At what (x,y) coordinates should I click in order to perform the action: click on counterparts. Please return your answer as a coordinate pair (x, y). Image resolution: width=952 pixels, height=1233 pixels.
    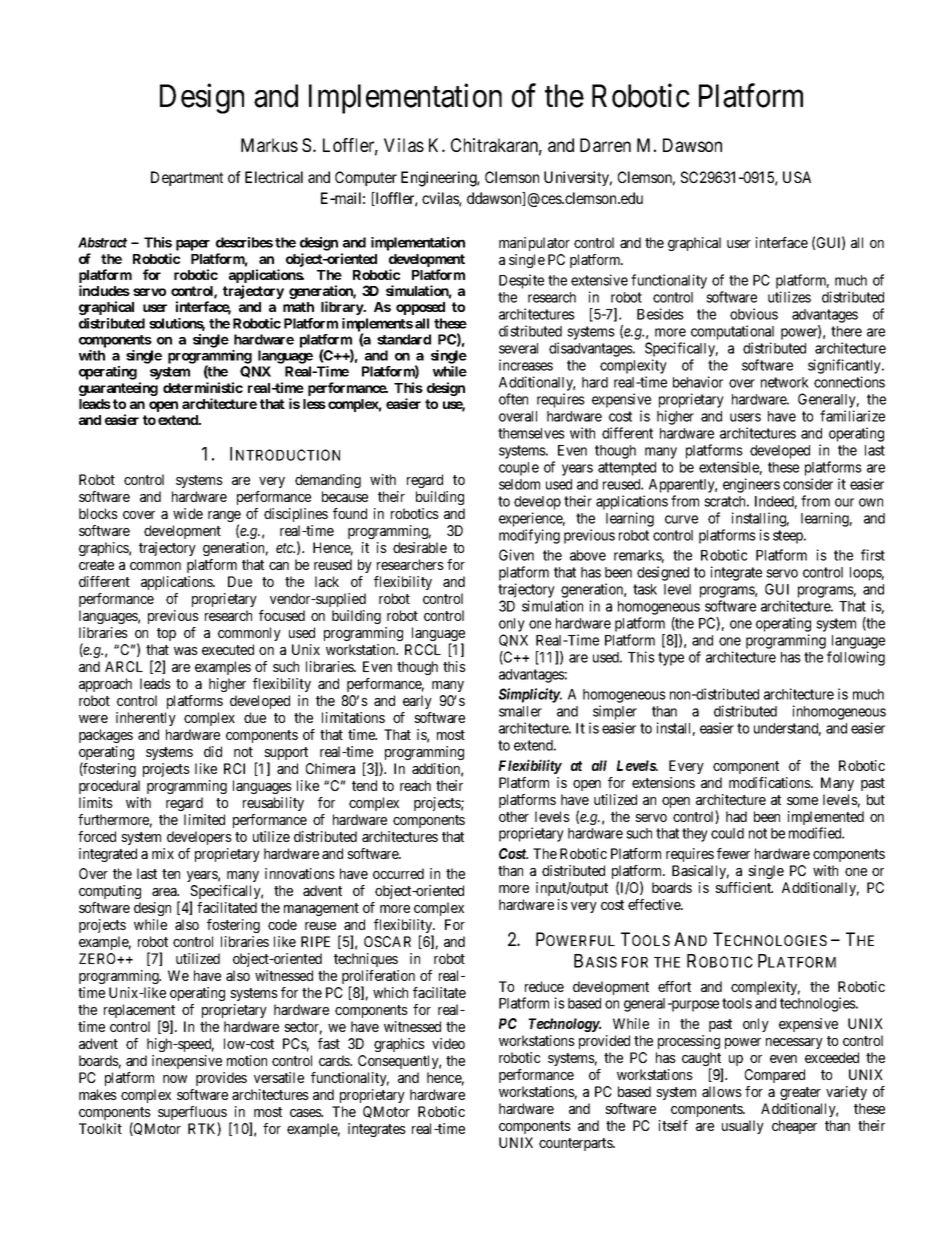
    Looking at the image, I should click on (576, 1144).
